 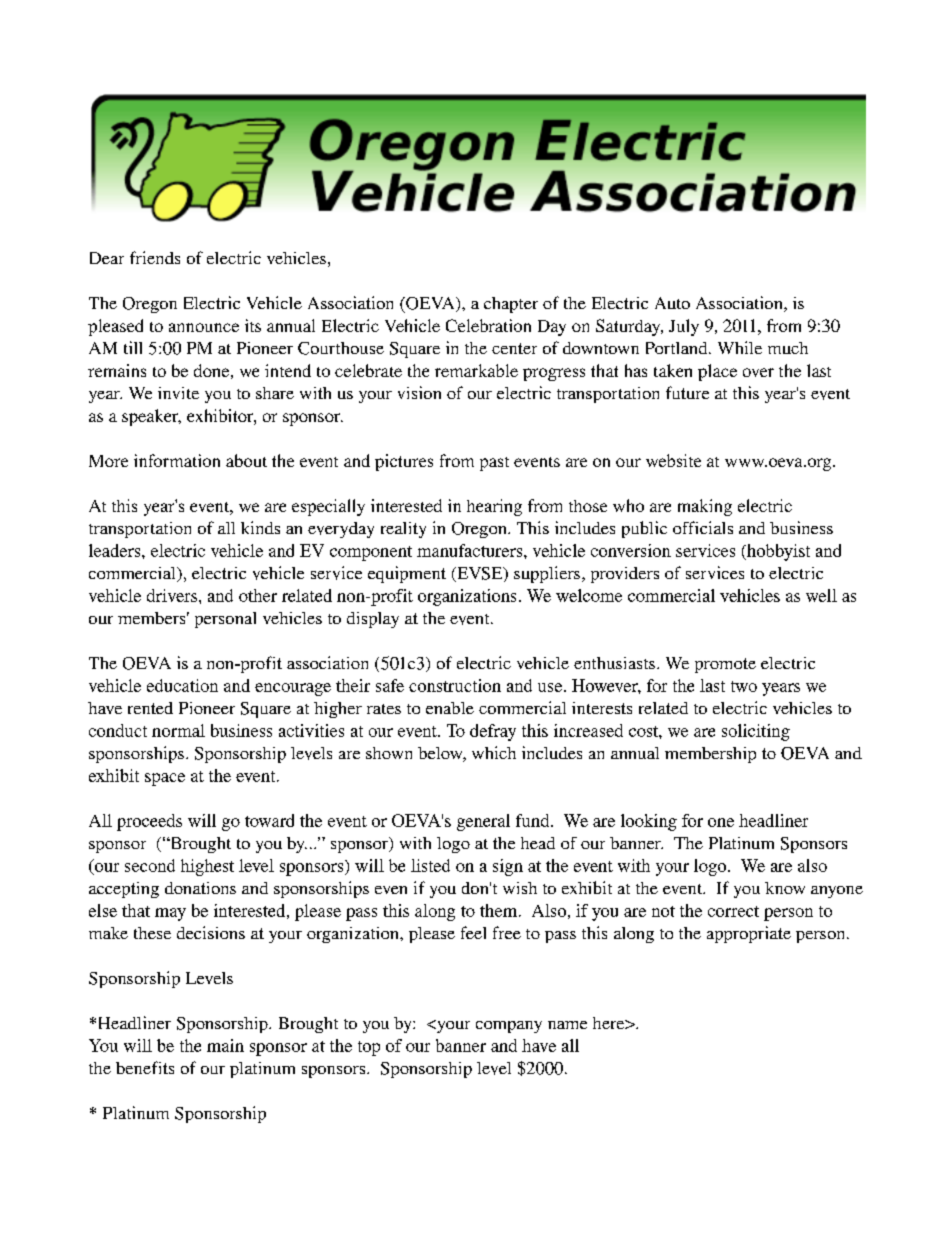 I want to click on chapter, so click(x=511, y=305).
